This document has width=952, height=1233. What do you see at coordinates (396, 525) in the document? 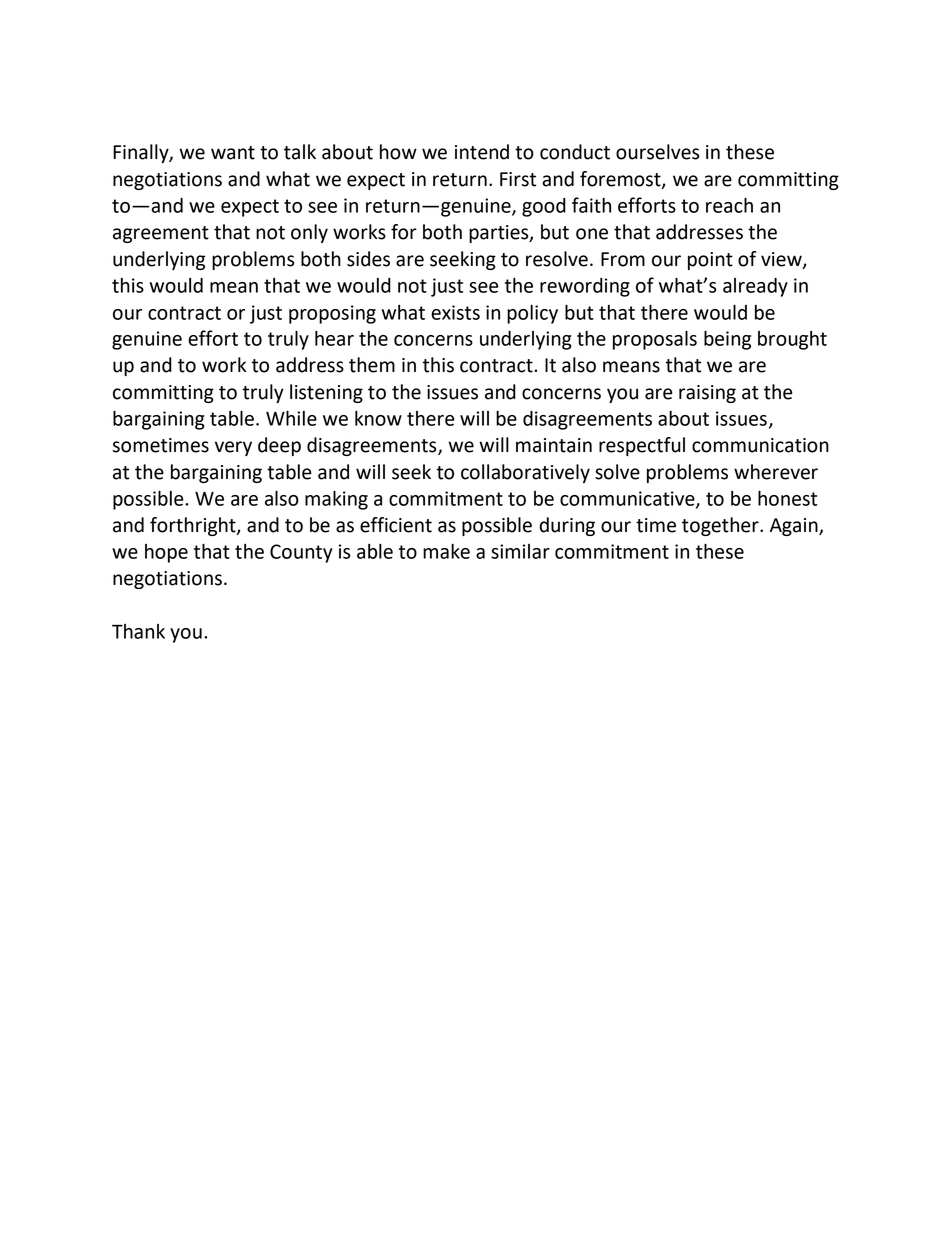
I see `efficient` at bounding box center [396, 525].
